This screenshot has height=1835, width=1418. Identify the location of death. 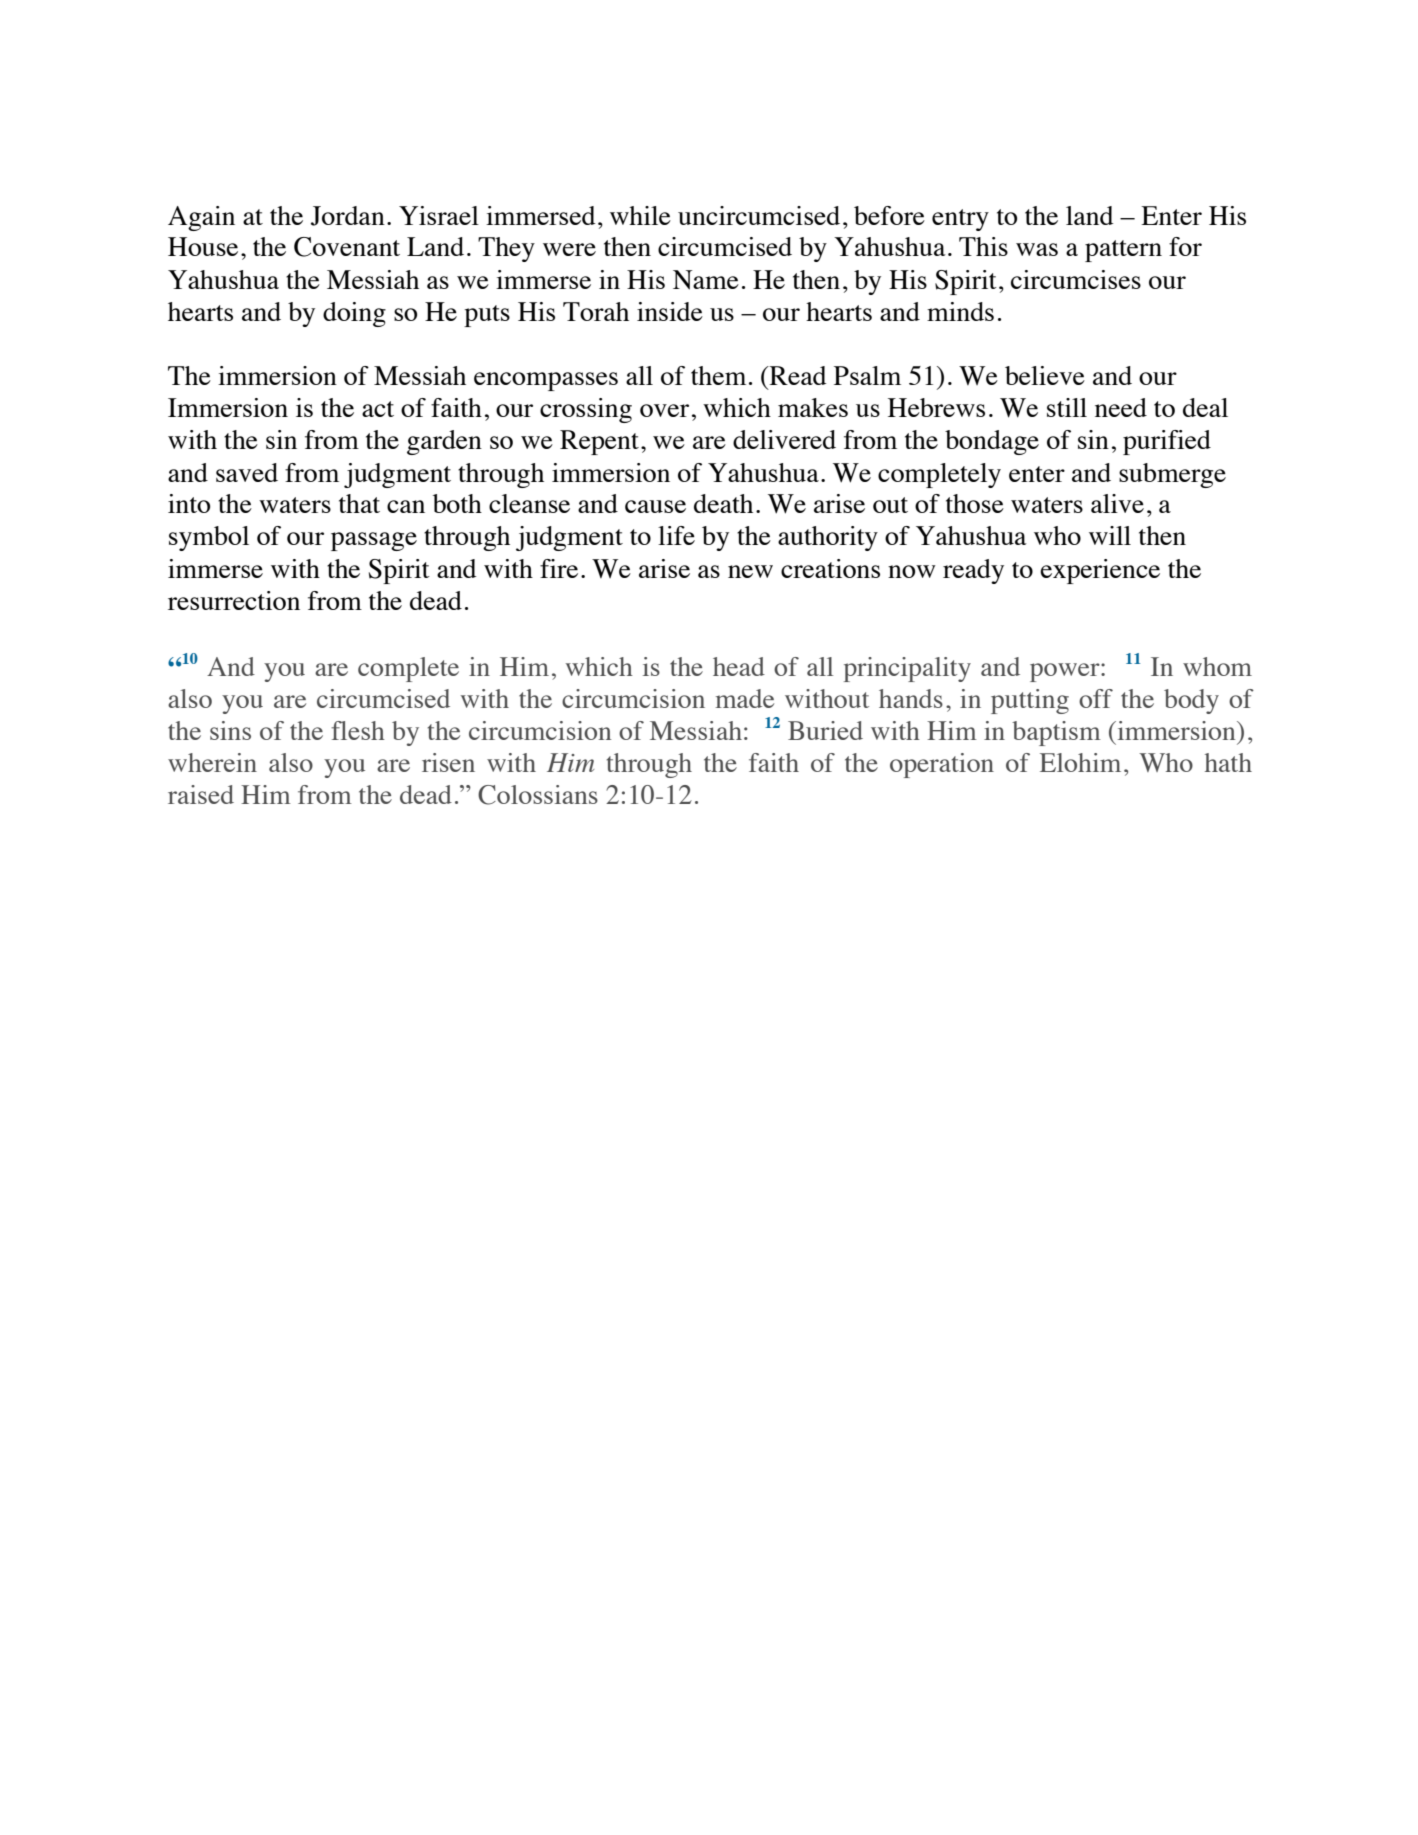
(723, 503).
